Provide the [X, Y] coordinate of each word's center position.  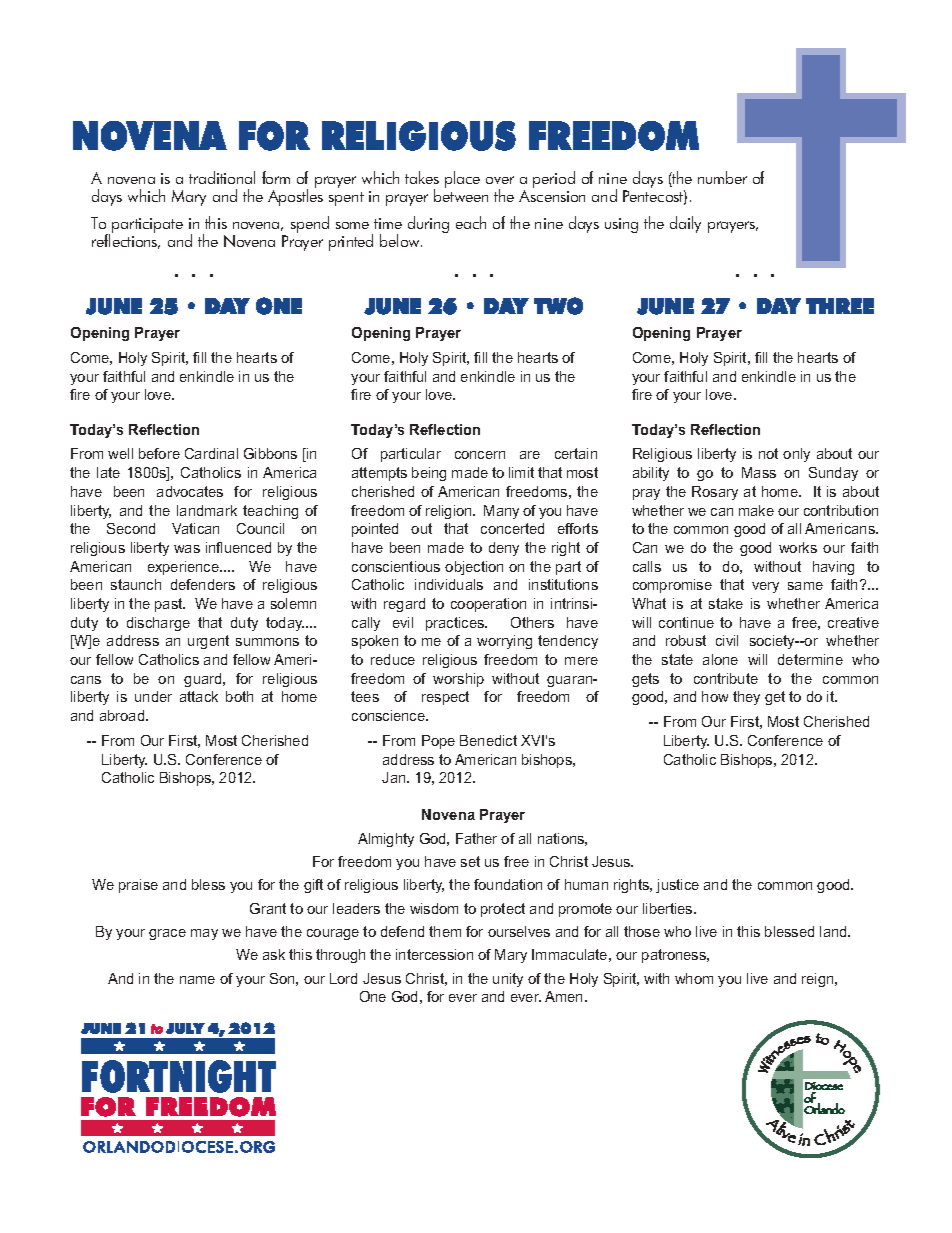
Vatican [195, 528]
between [461, 194]
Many [501, 512]
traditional [222, 177]
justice [677, 886]
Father [476, 838]
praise [138, 886]
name [197, 980]
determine [810, 659]
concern [480, 455]
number [722, 177]
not [768, 453]
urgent [208, 642]
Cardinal [211, 453]
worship [458, 680]
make [756, 510]
